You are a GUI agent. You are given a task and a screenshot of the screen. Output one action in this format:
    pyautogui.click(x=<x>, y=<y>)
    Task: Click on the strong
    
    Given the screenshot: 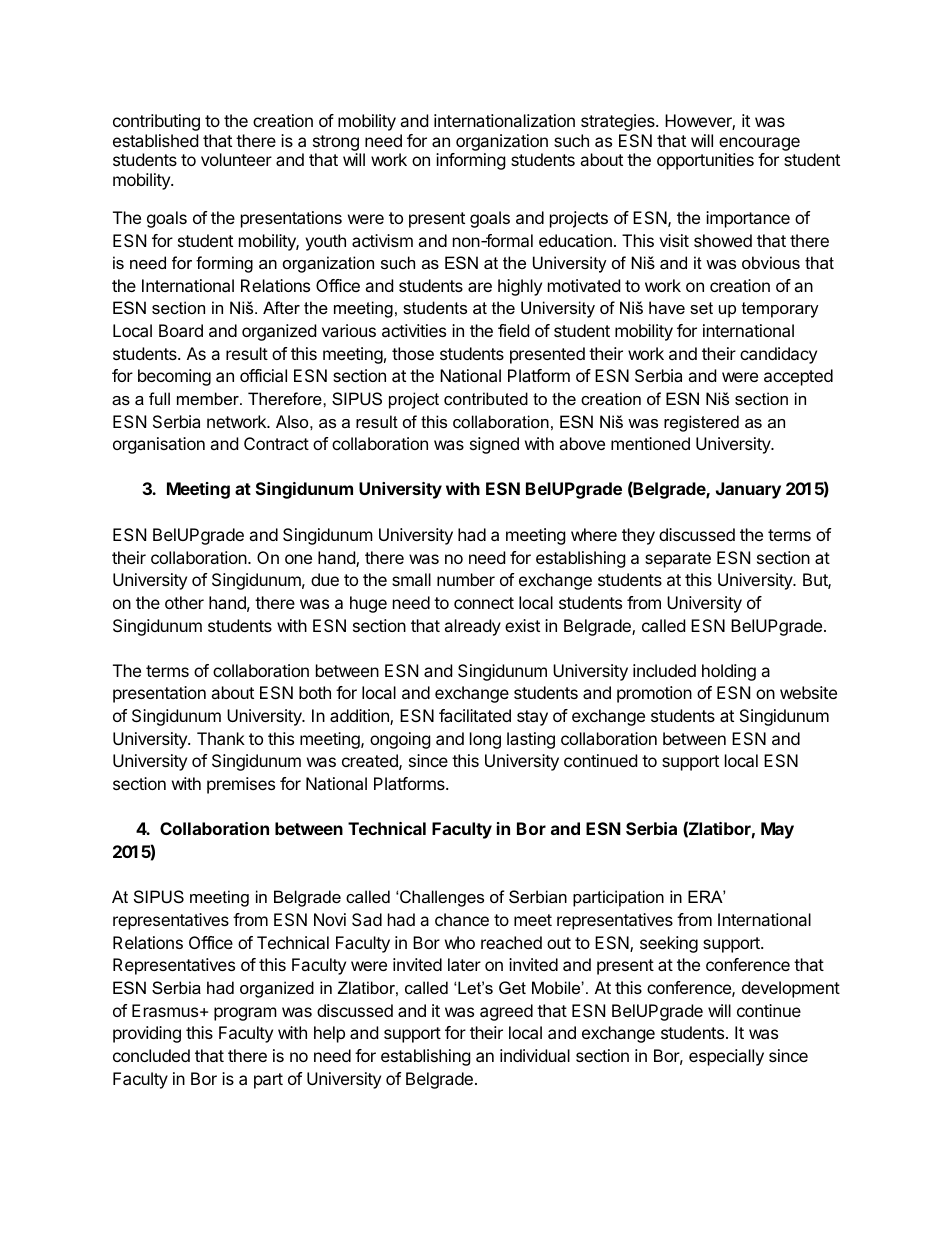 What is the action you would take?
    pyautogui.click(x=336, y=143)
